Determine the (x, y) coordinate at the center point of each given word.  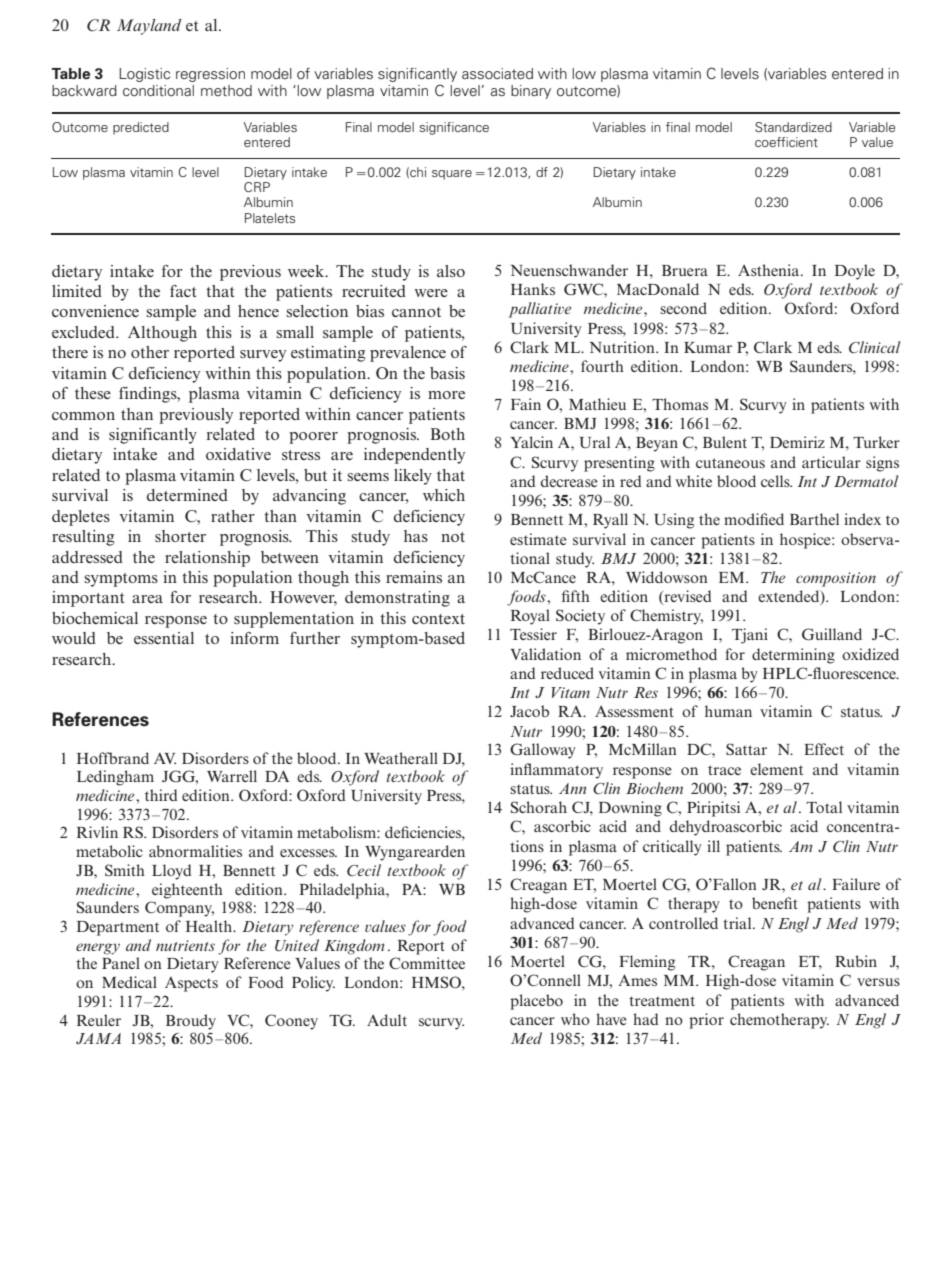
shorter (180, 536)
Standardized (793, 127)
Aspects (191, 984)
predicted (141, 128)
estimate (538, 539)
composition (836, 579)
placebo (536, 1002)
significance (454, 128)
